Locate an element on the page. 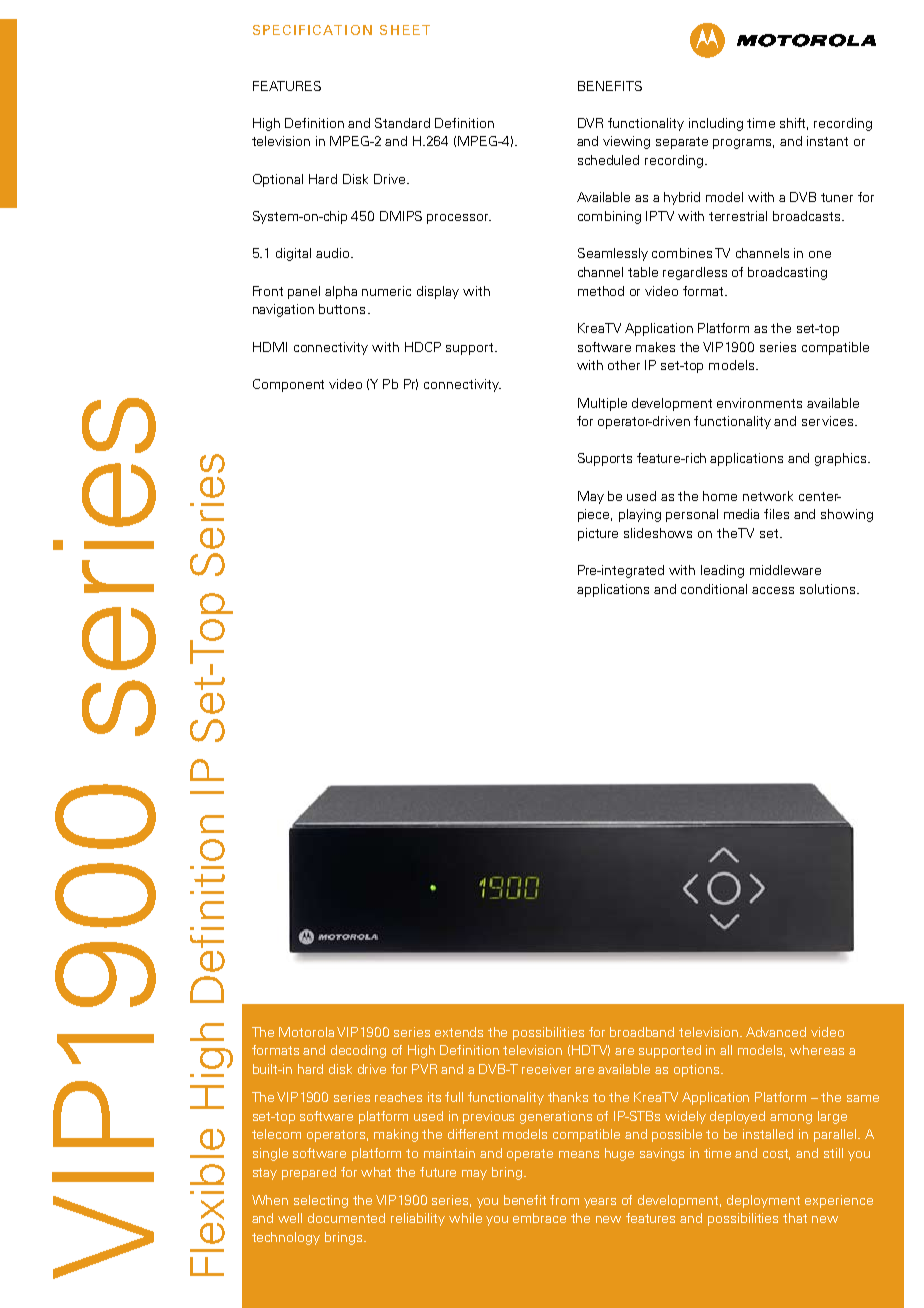  that is located at coordinates (795, 1218).
